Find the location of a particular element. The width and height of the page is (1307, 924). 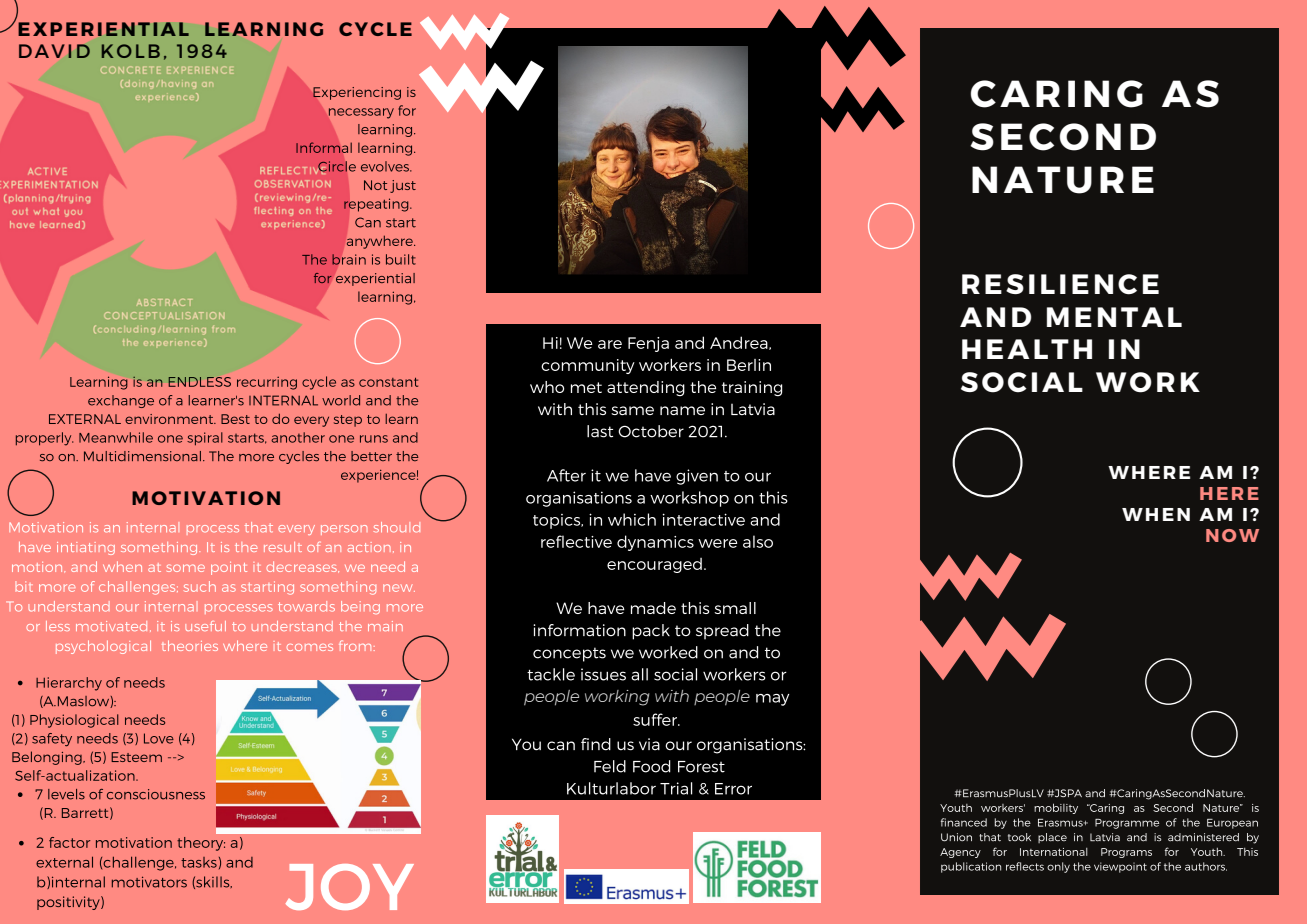

theories is located at coordinates (190, 645).
